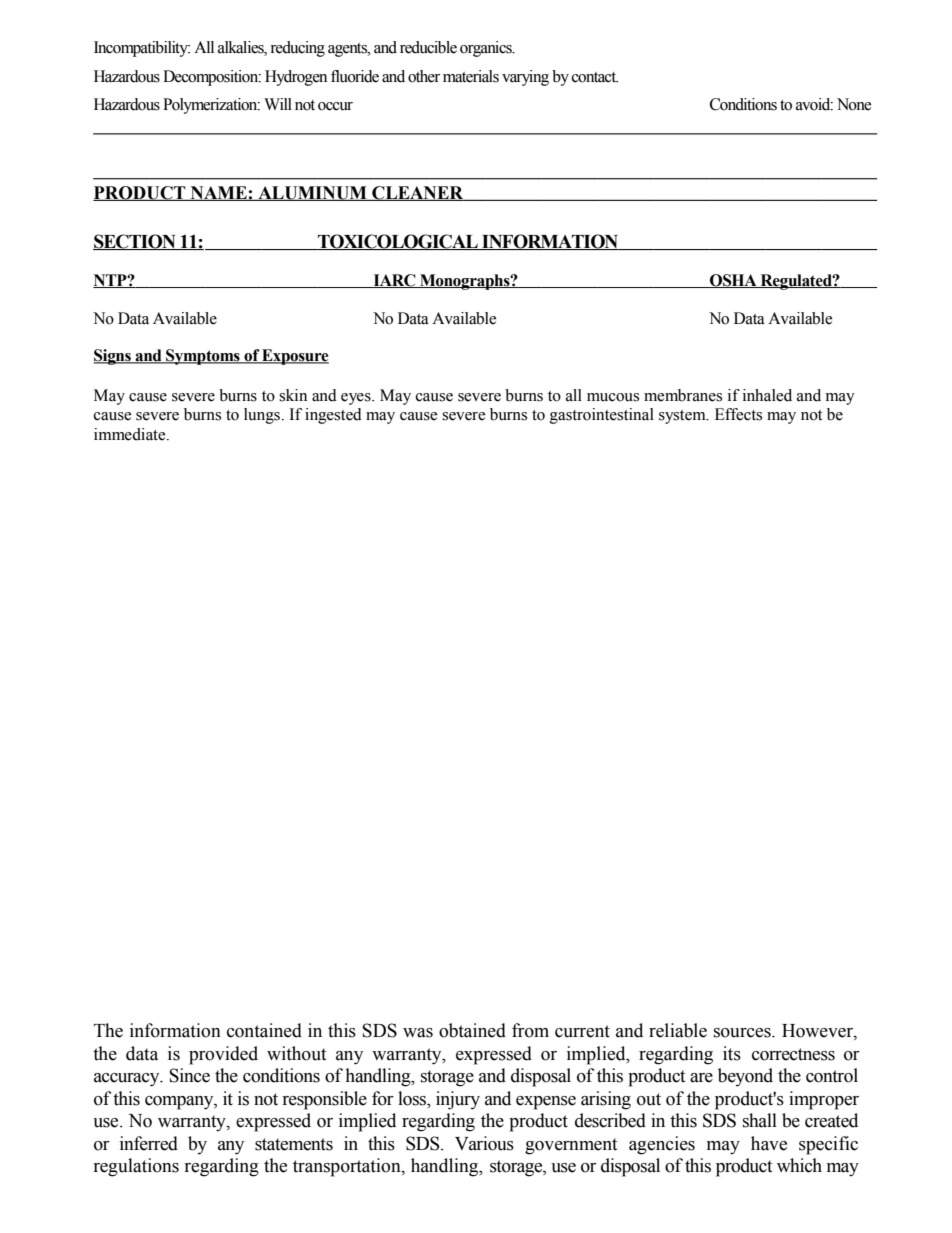  Describe the element at coordinates (738, 414) in the screenshot. I see `Effects` at that location.
